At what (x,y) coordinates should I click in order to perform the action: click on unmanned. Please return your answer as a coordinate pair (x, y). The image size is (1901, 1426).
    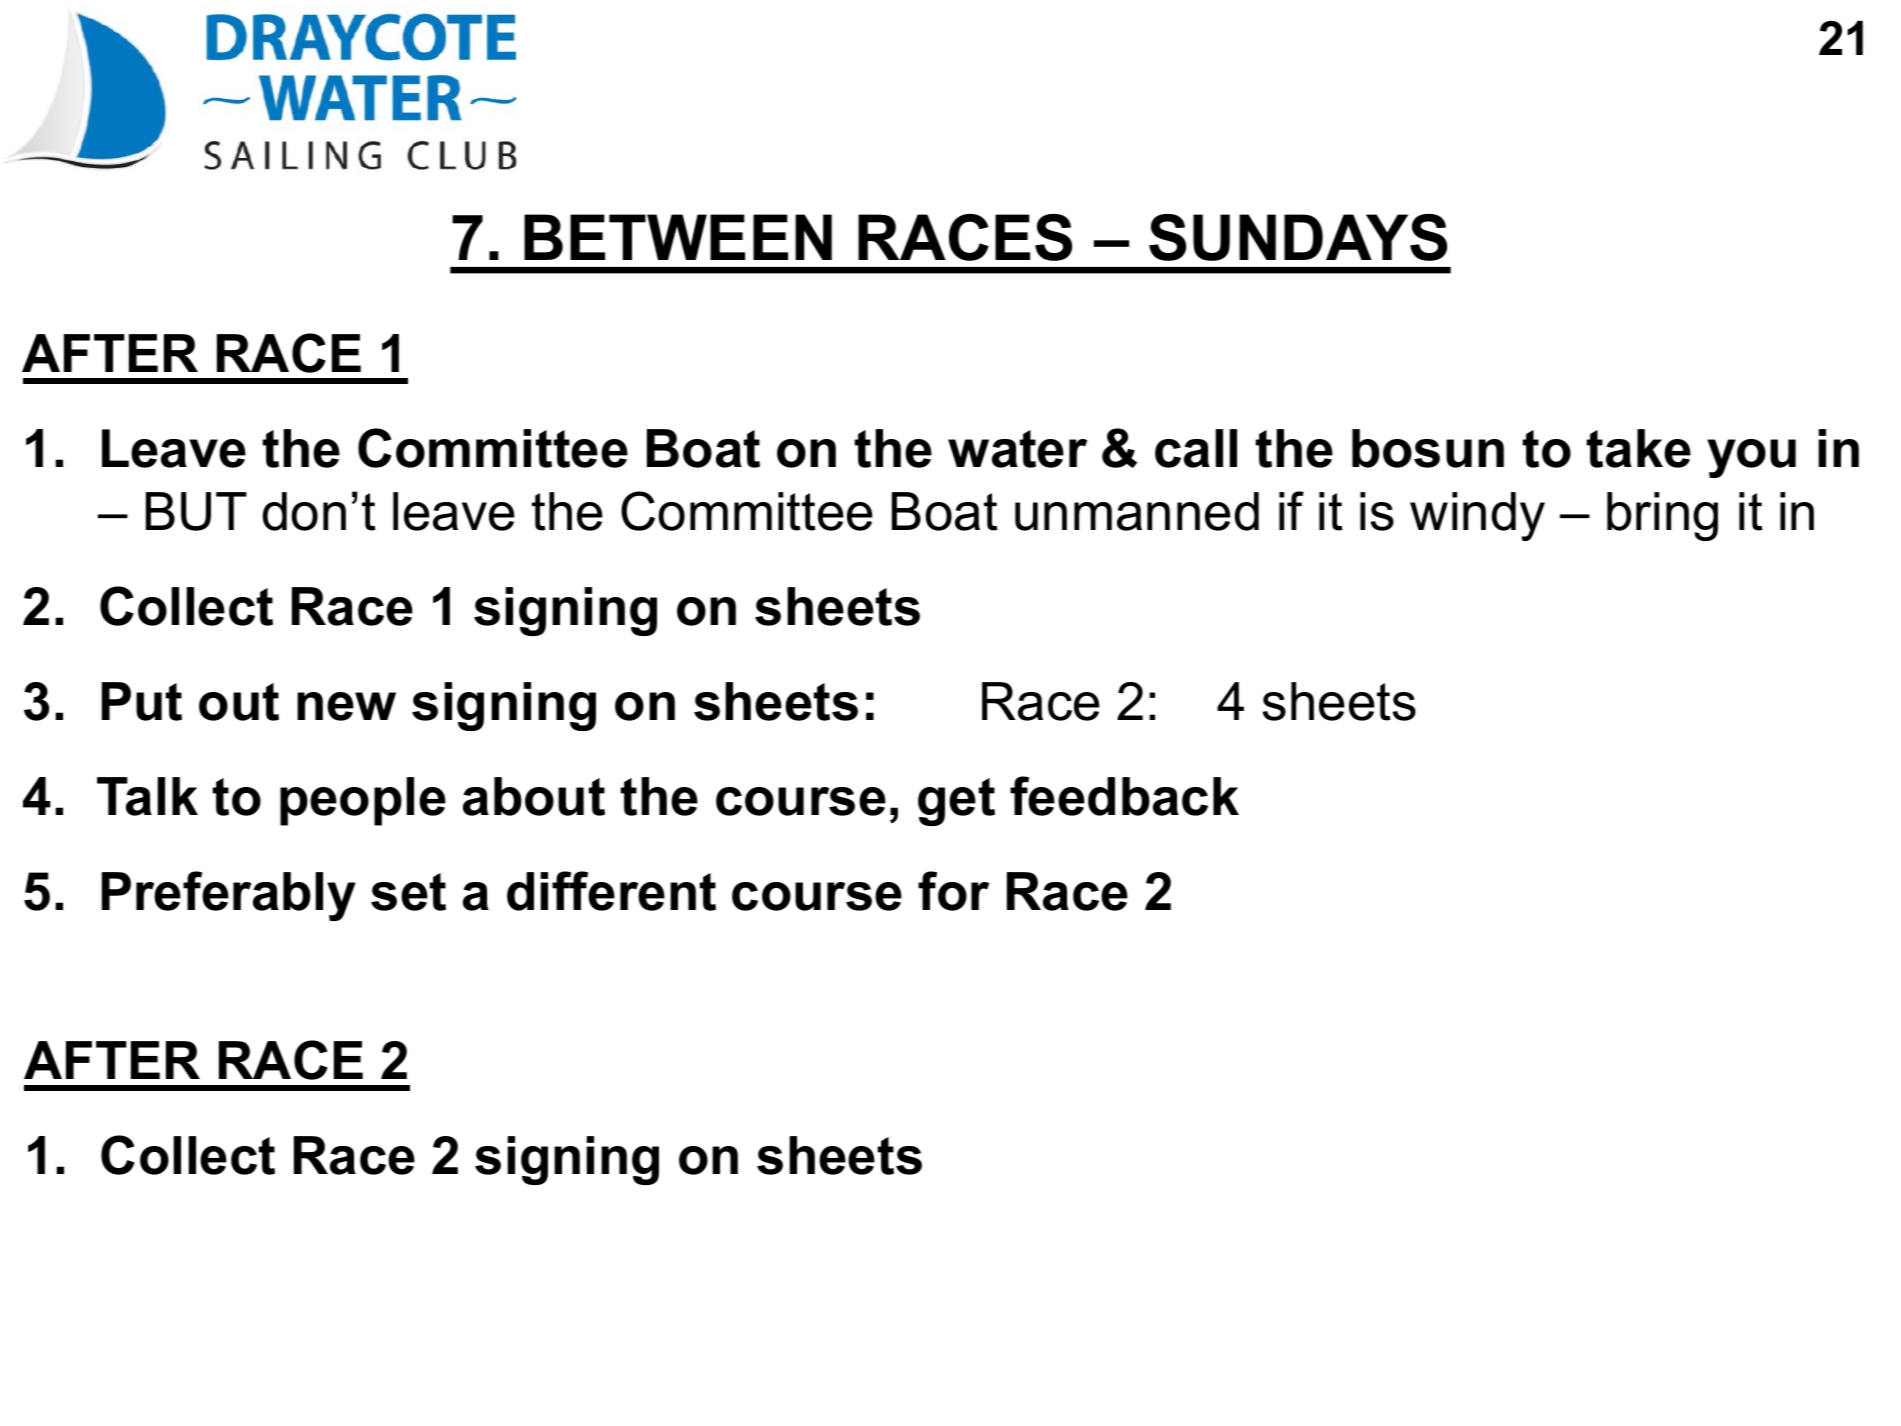
    Looking at the image, I should click on (1137, 511).
